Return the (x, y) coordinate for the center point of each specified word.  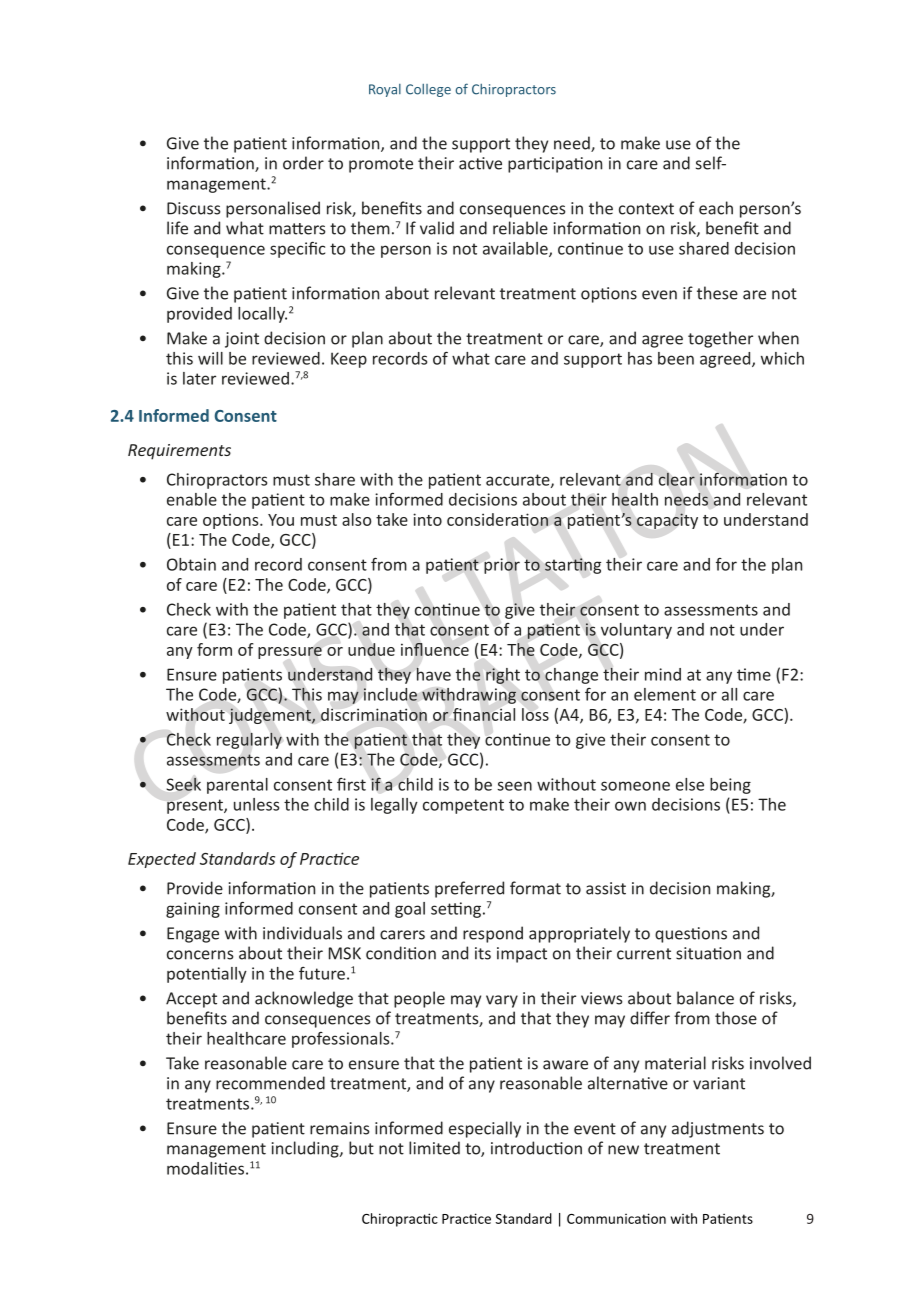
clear (677, 479)
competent (463, 806)
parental (237, 786)
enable (192, 499)
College (428, 90)
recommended (270, 1083)
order (303, 163)
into (427, 519)
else (690, 784)
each (716, 208)
